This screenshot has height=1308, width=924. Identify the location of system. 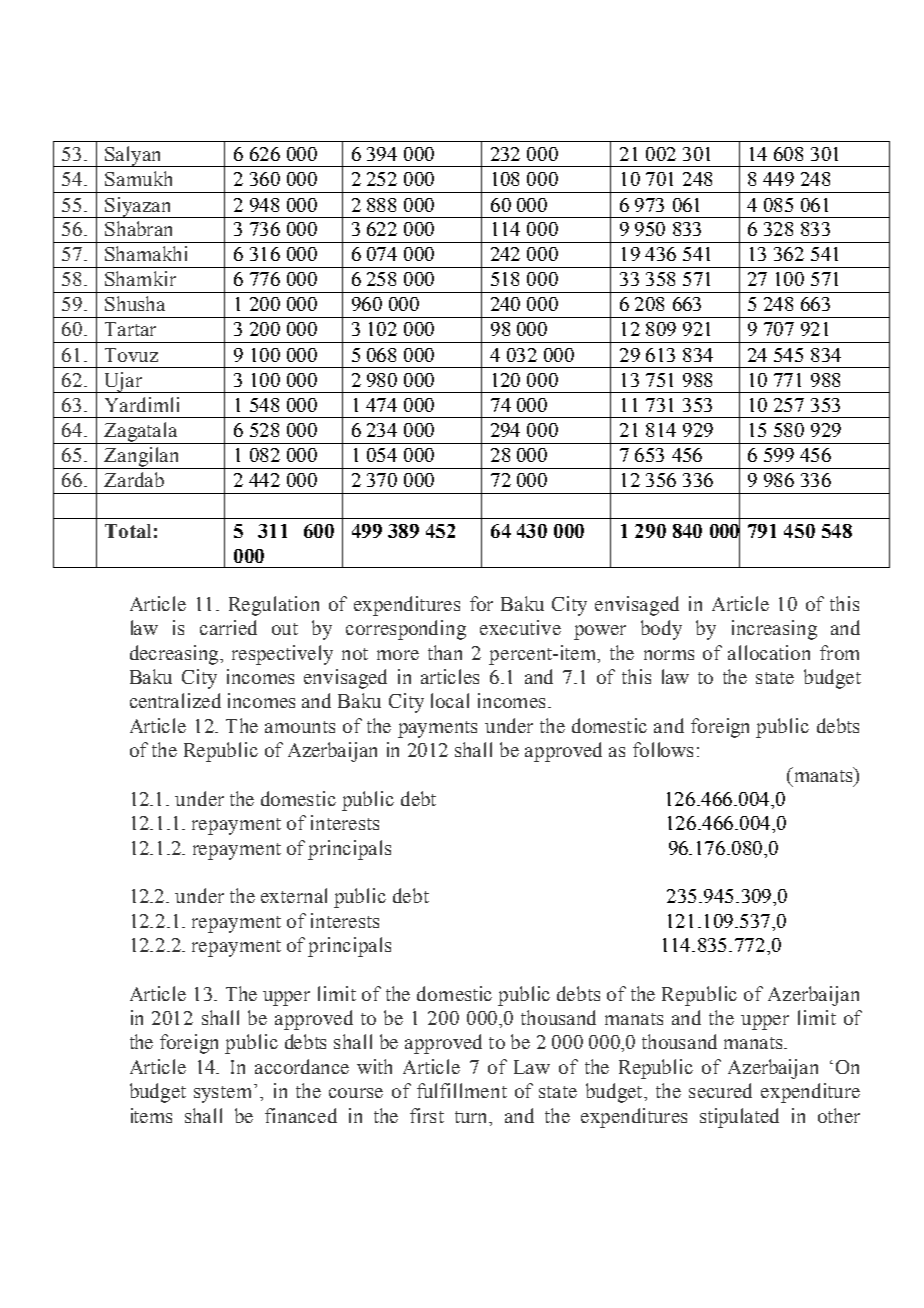
(224, 1093).
